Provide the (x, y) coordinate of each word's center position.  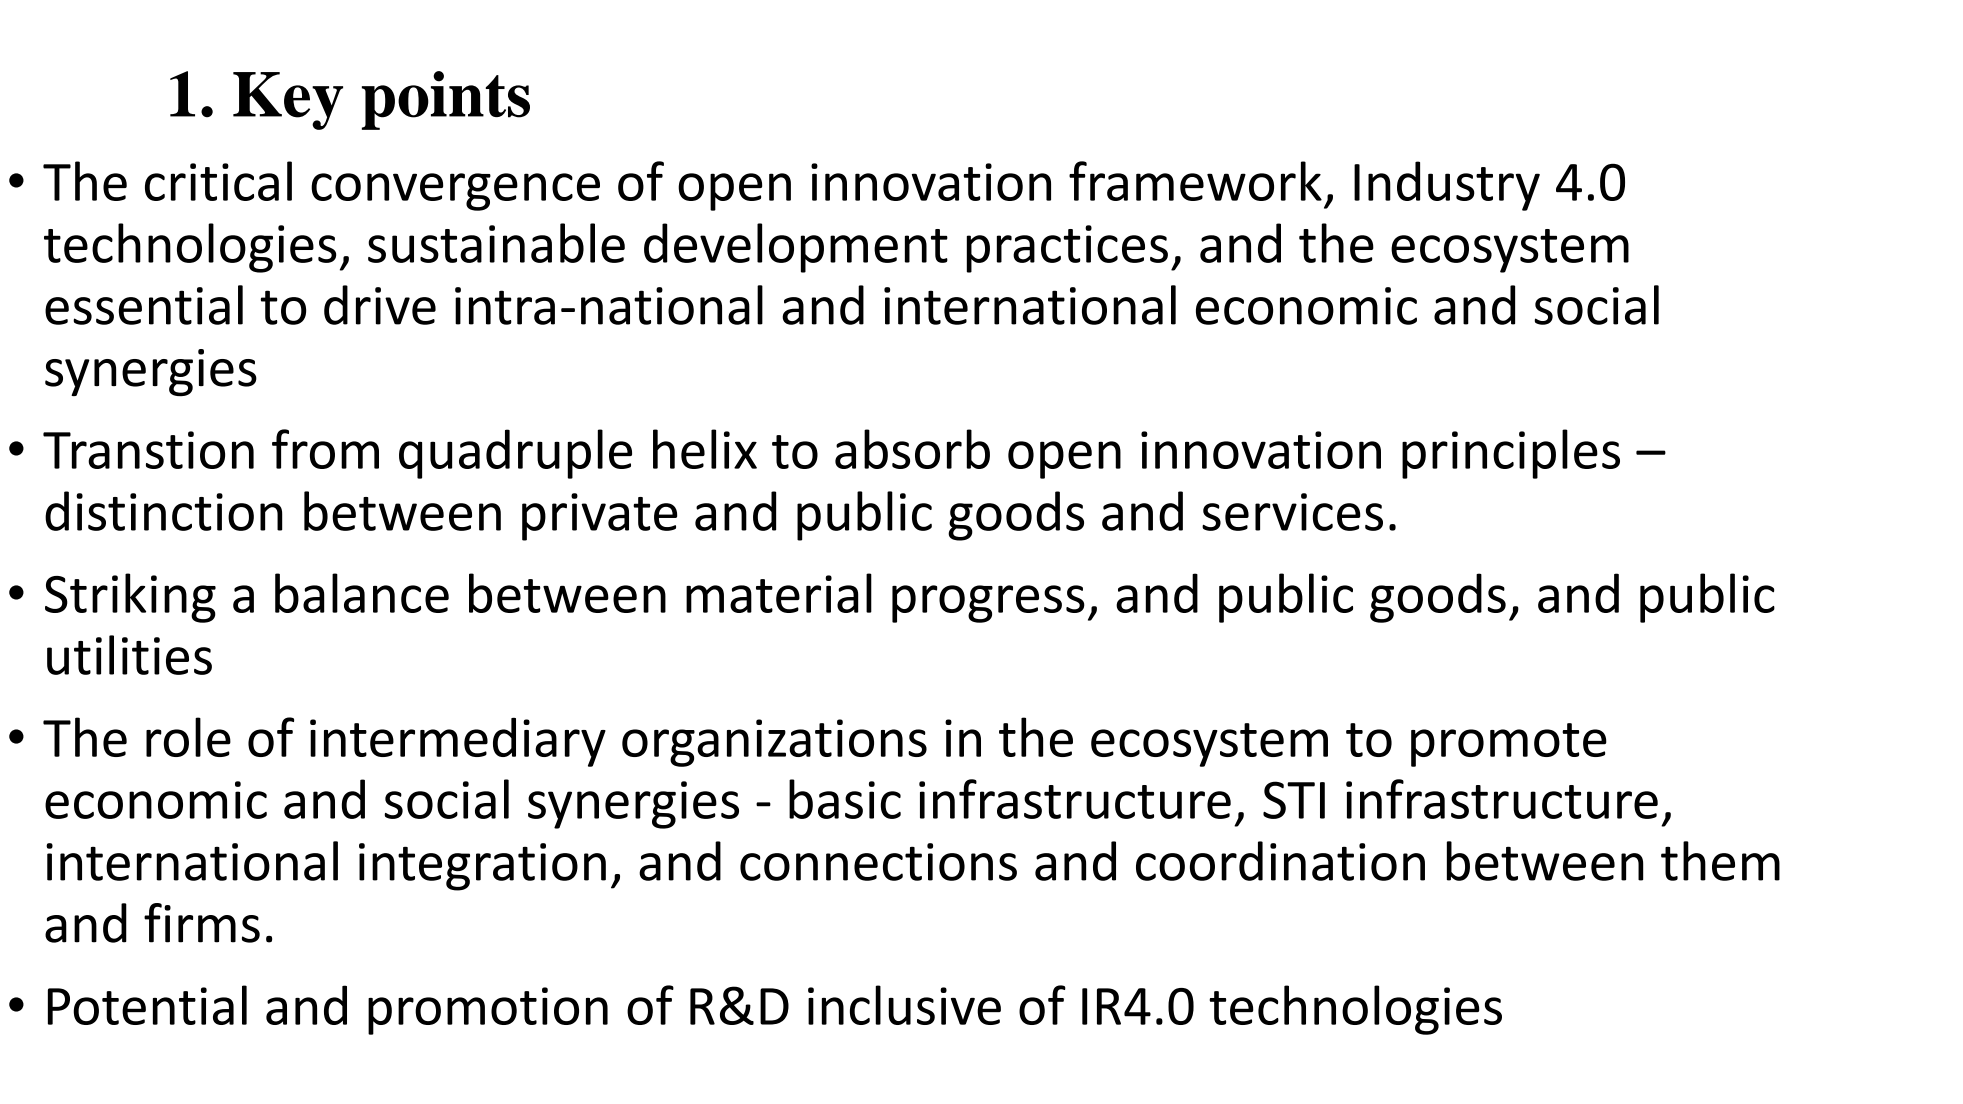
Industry (1447, 186)
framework (1195, 181)
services (1292, 512)
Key (288, 101)
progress (988, 604)
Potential (147, 1005)
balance (362, 593)
